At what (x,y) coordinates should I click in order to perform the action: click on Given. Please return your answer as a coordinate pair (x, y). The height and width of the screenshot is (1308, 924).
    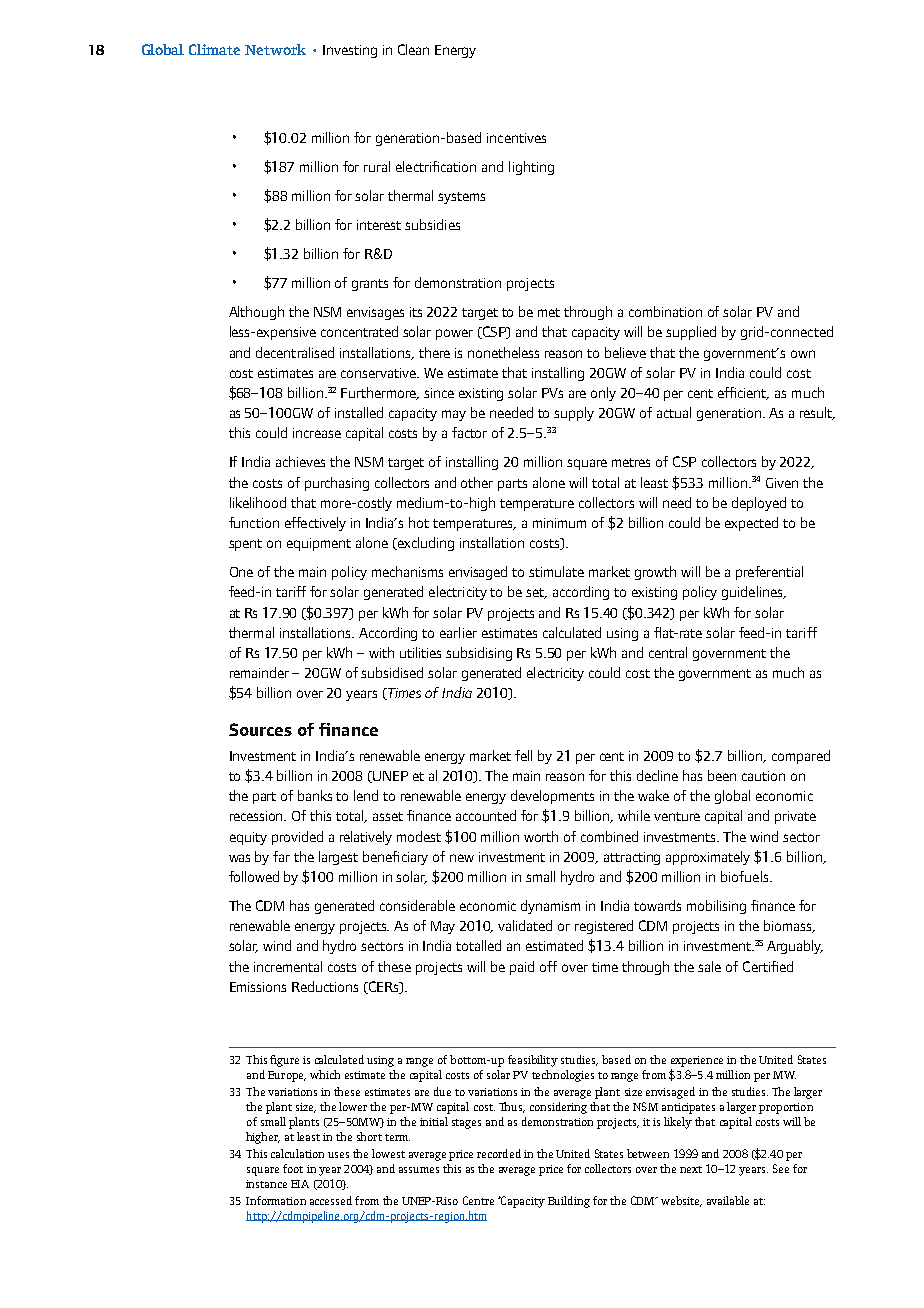
    Looking at the image, I should click on (782, 483).
